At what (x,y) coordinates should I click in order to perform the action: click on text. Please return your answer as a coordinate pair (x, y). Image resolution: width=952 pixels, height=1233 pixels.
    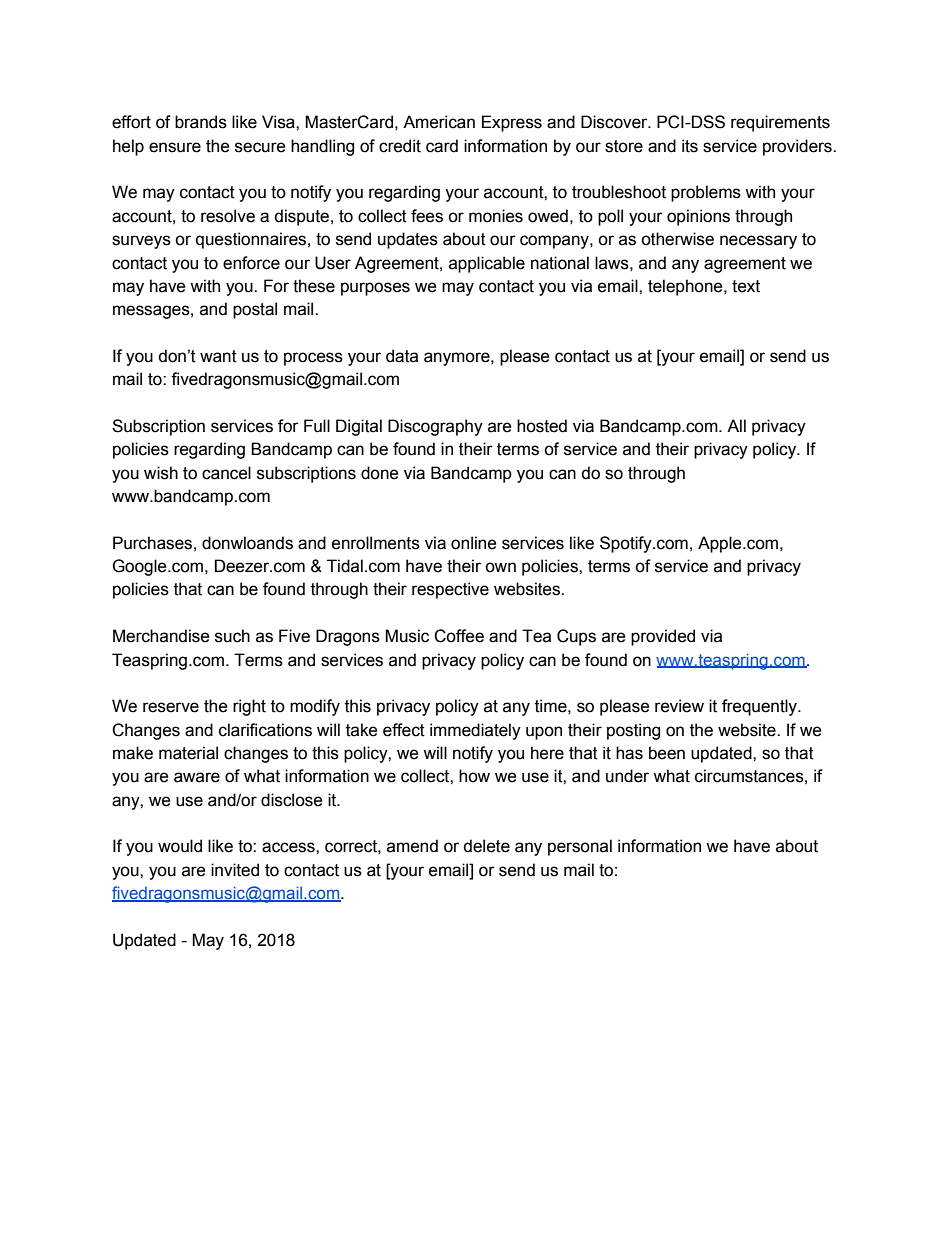
    Looking at the image, I should click on (746, 286).
